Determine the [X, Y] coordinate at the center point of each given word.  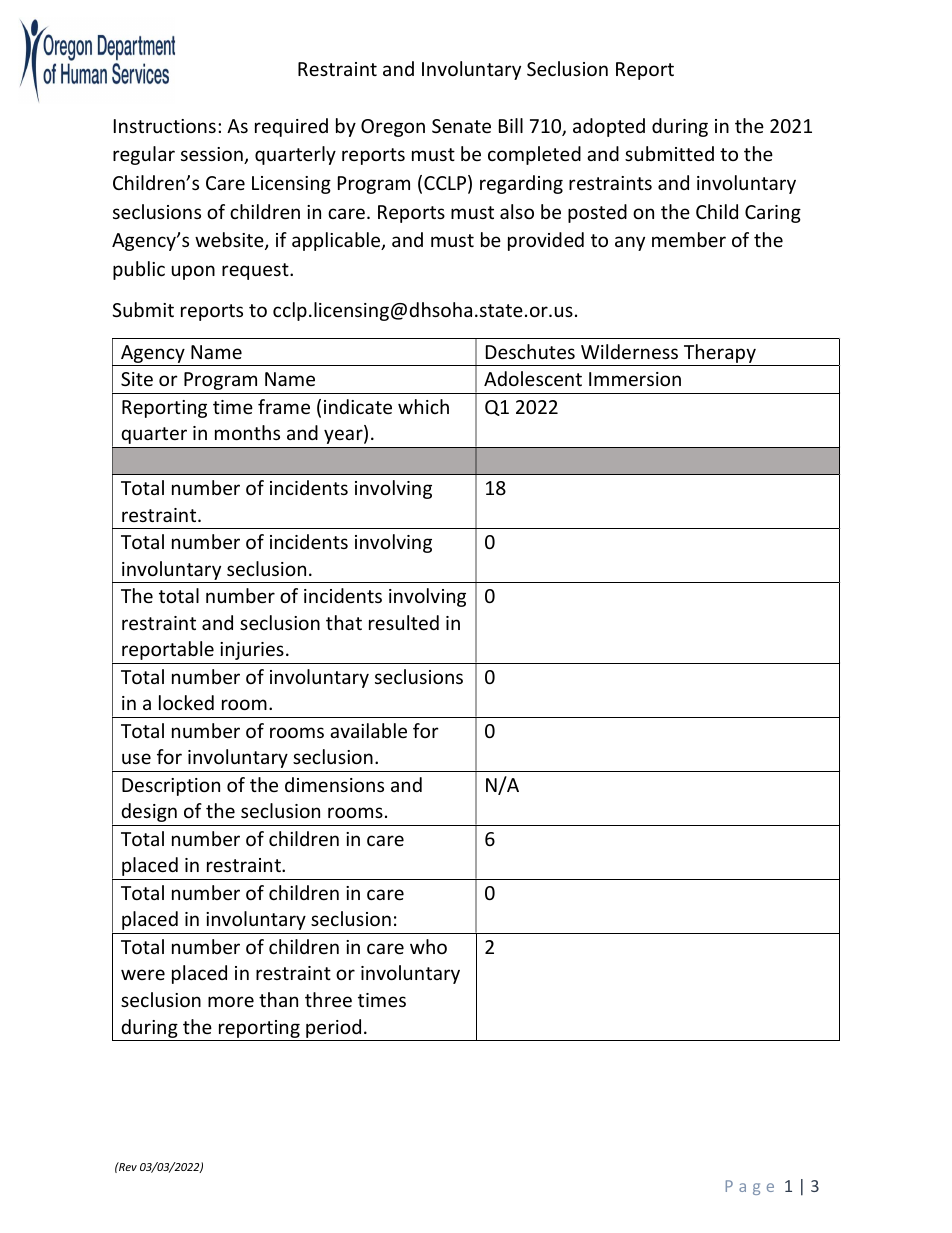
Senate [461, 126]
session [213, 155]
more [231, 1001]
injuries [252, 651]
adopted [609, 127]
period [333, 1028]
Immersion [635, 379]
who [428, 946]
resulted [404, 622]
